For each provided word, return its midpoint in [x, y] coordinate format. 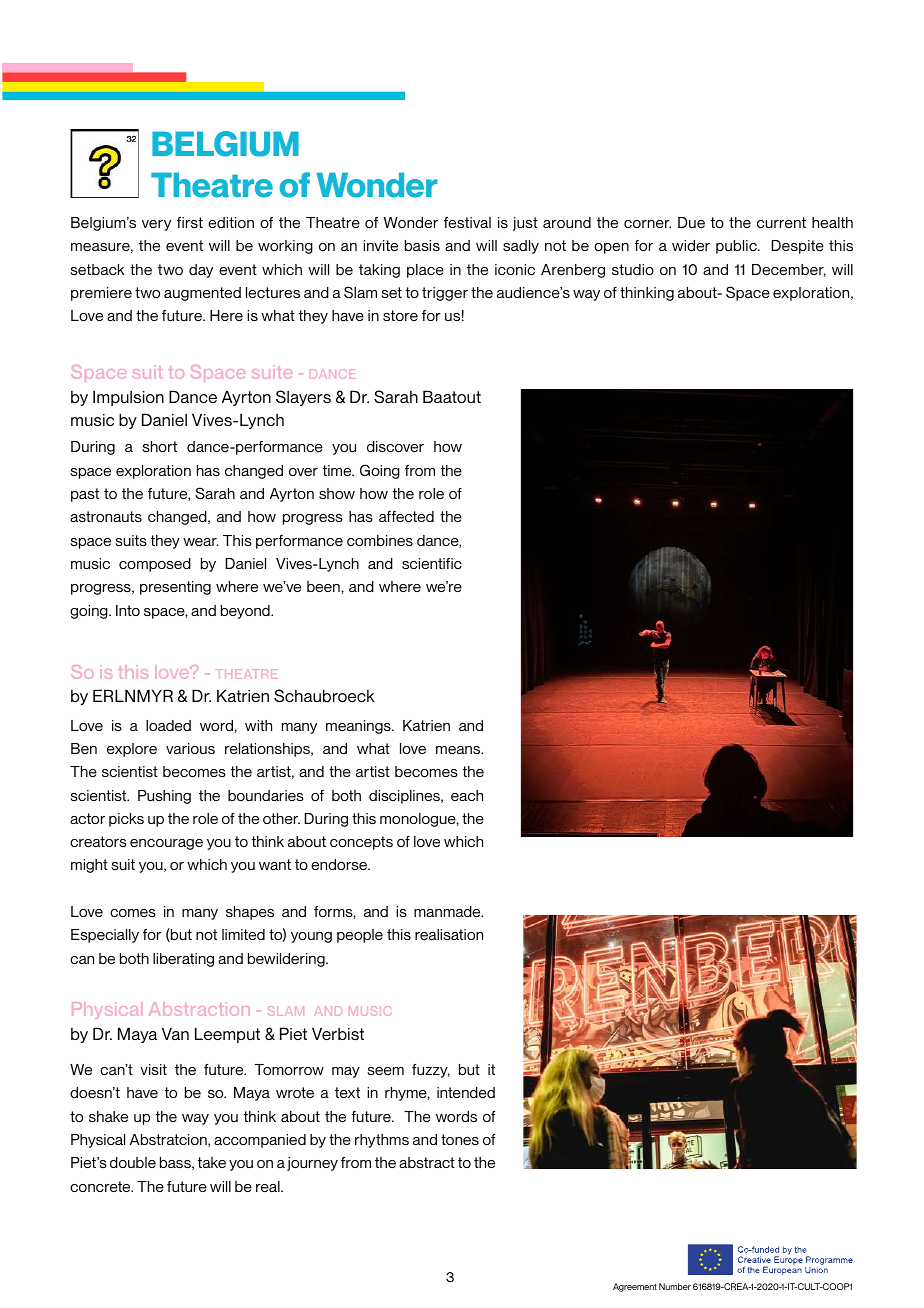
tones [460, 1139]
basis [422, 245]
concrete [101, 1186]
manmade [448, 911]
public [737, 247]
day [201, 271]
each [467, 795]
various [190, 748]
